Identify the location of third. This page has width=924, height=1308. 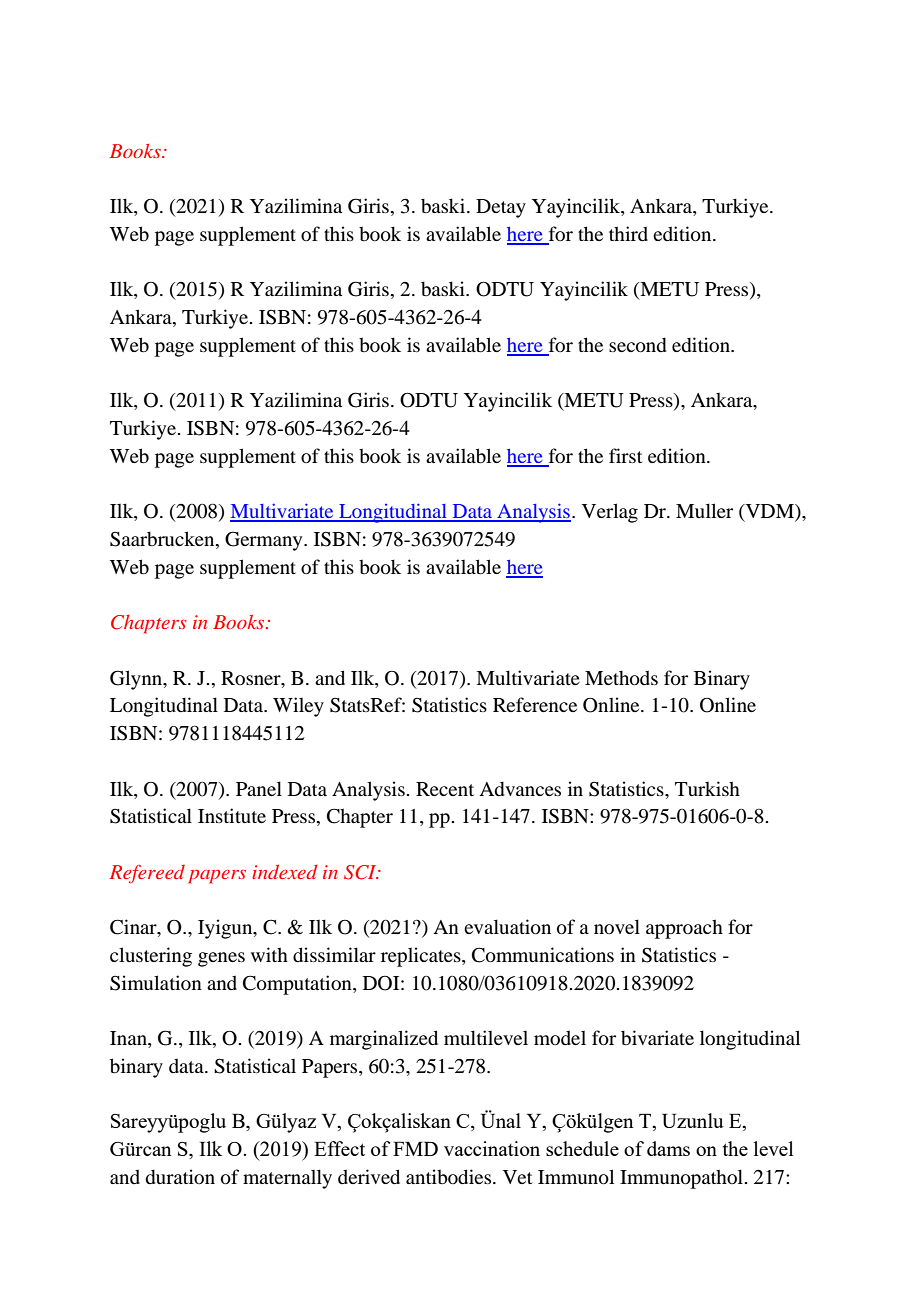
(628, 233).
